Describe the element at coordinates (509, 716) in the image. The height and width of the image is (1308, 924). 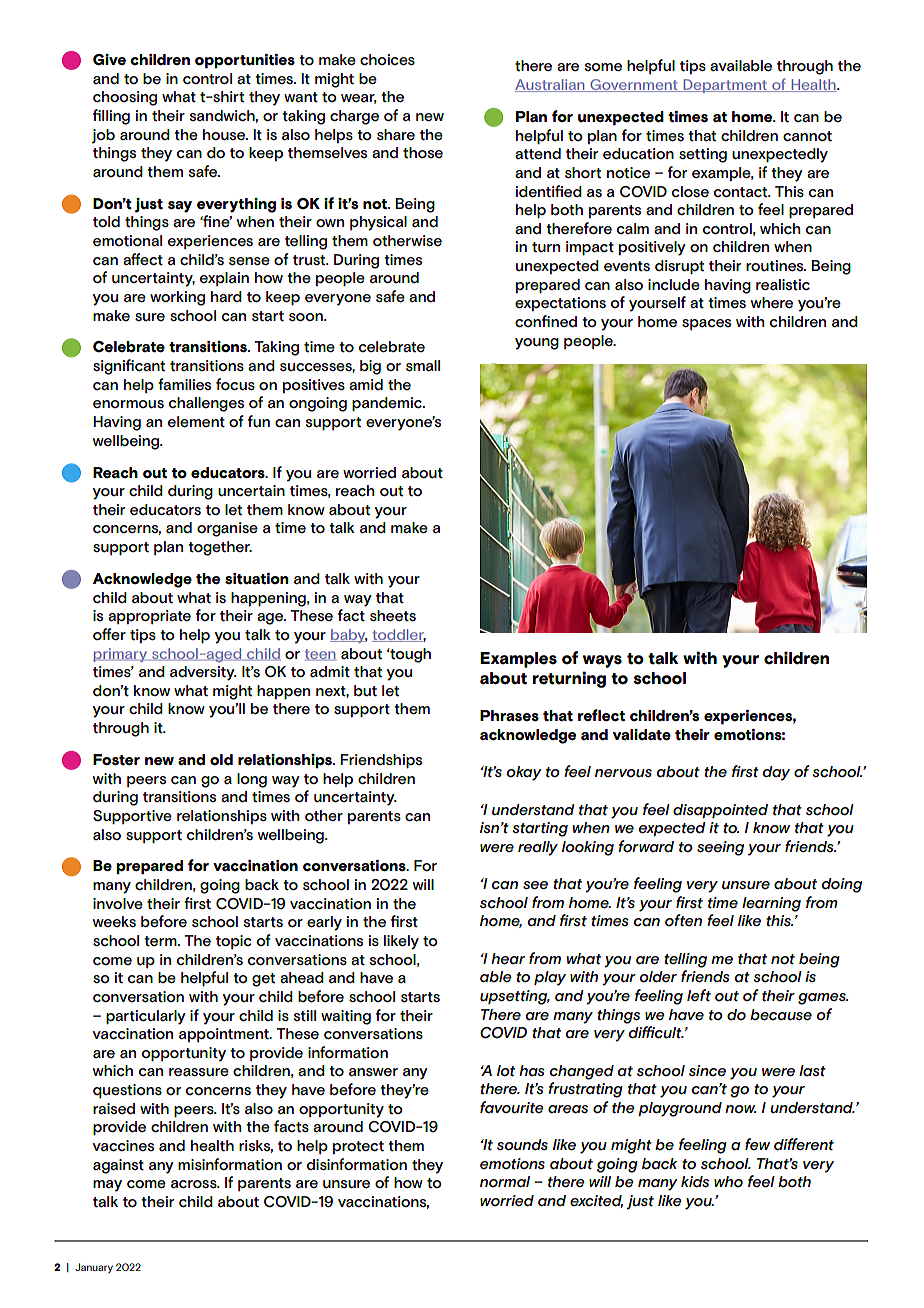
I see `Phrases` at that location.
